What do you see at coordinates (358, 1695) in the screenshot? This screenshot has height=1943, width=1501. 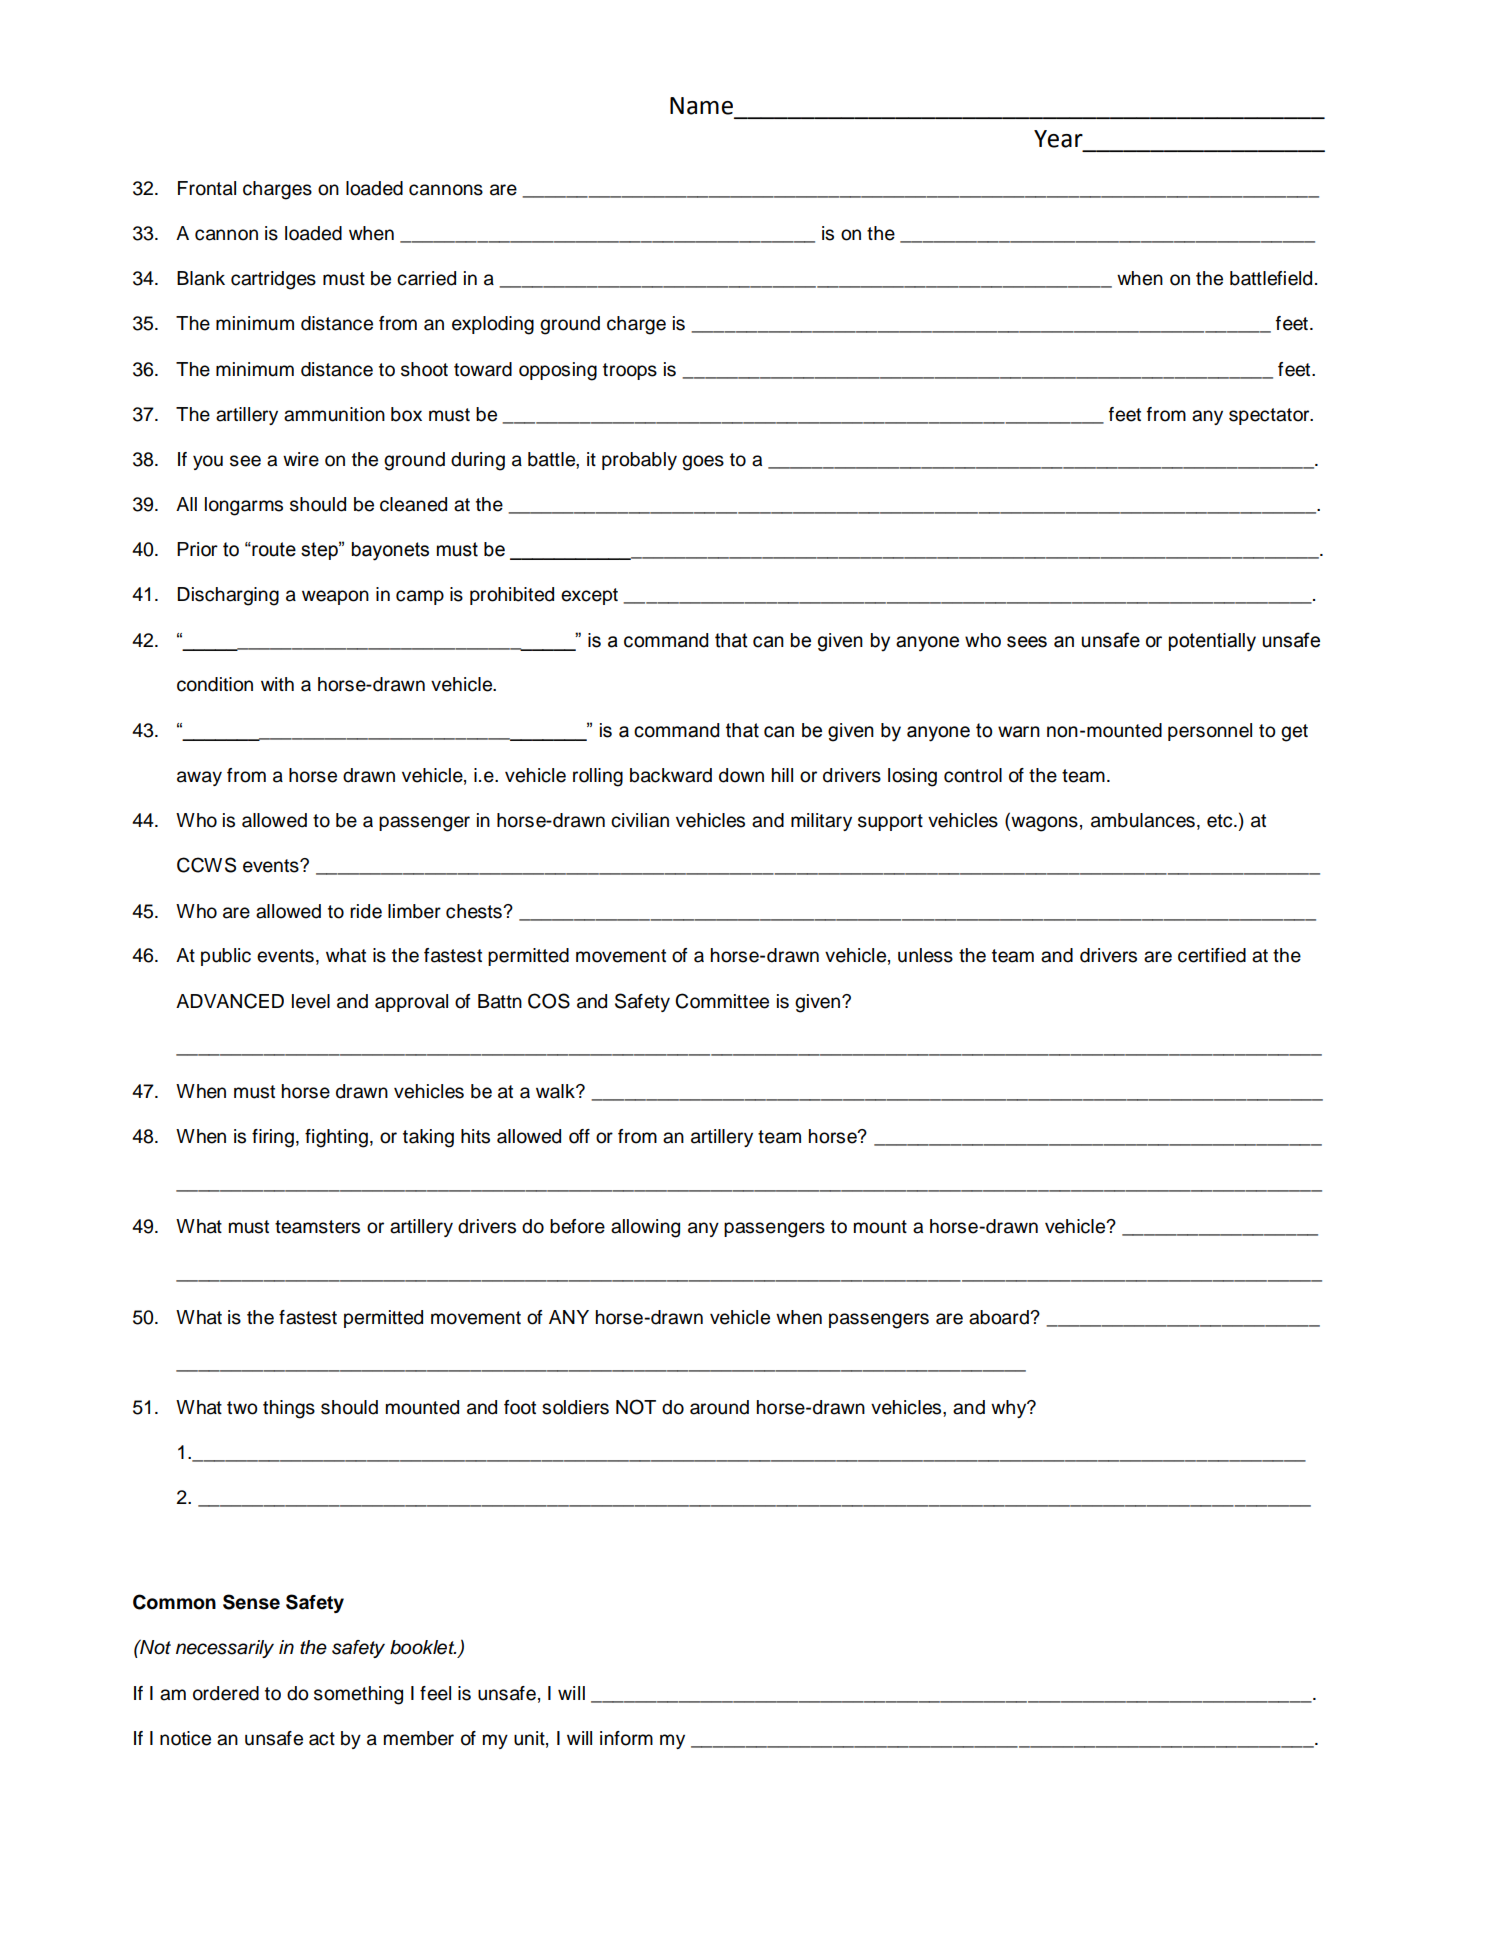 I see `something` at bounding box center [358, 1695].
